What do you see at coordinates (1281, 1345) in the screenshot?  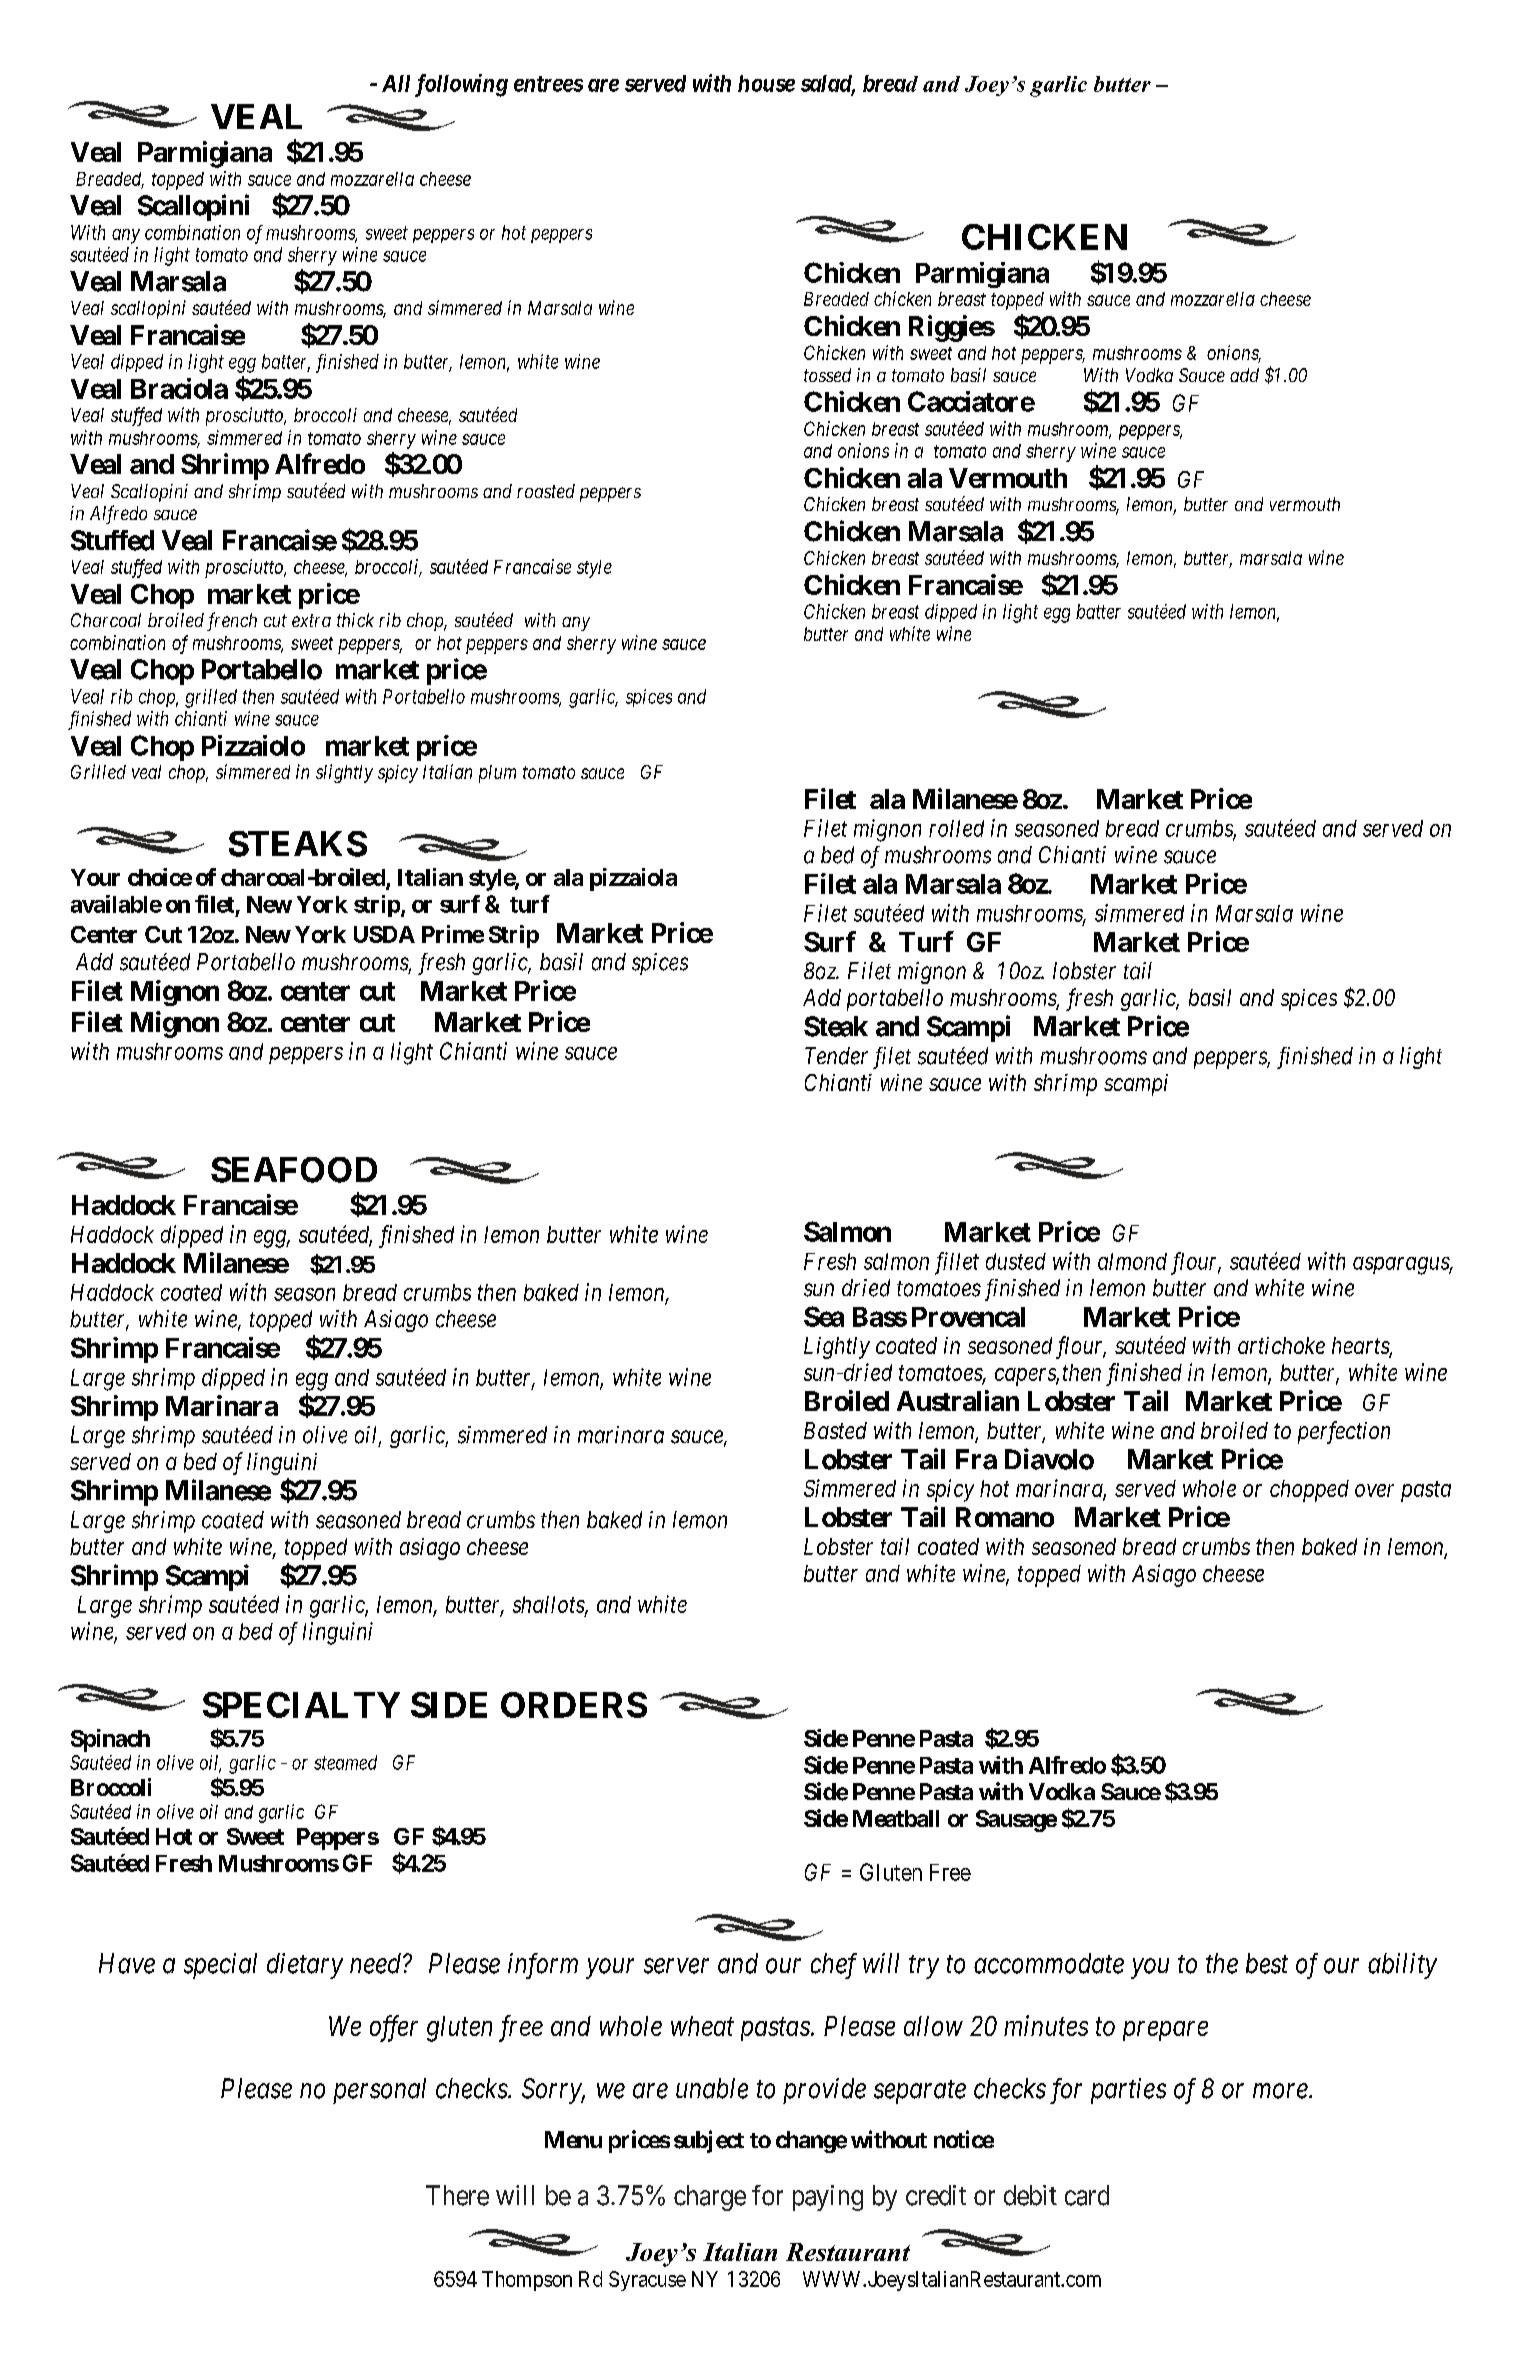 I see `artichoke` at bounding box center [1281, 1345].
